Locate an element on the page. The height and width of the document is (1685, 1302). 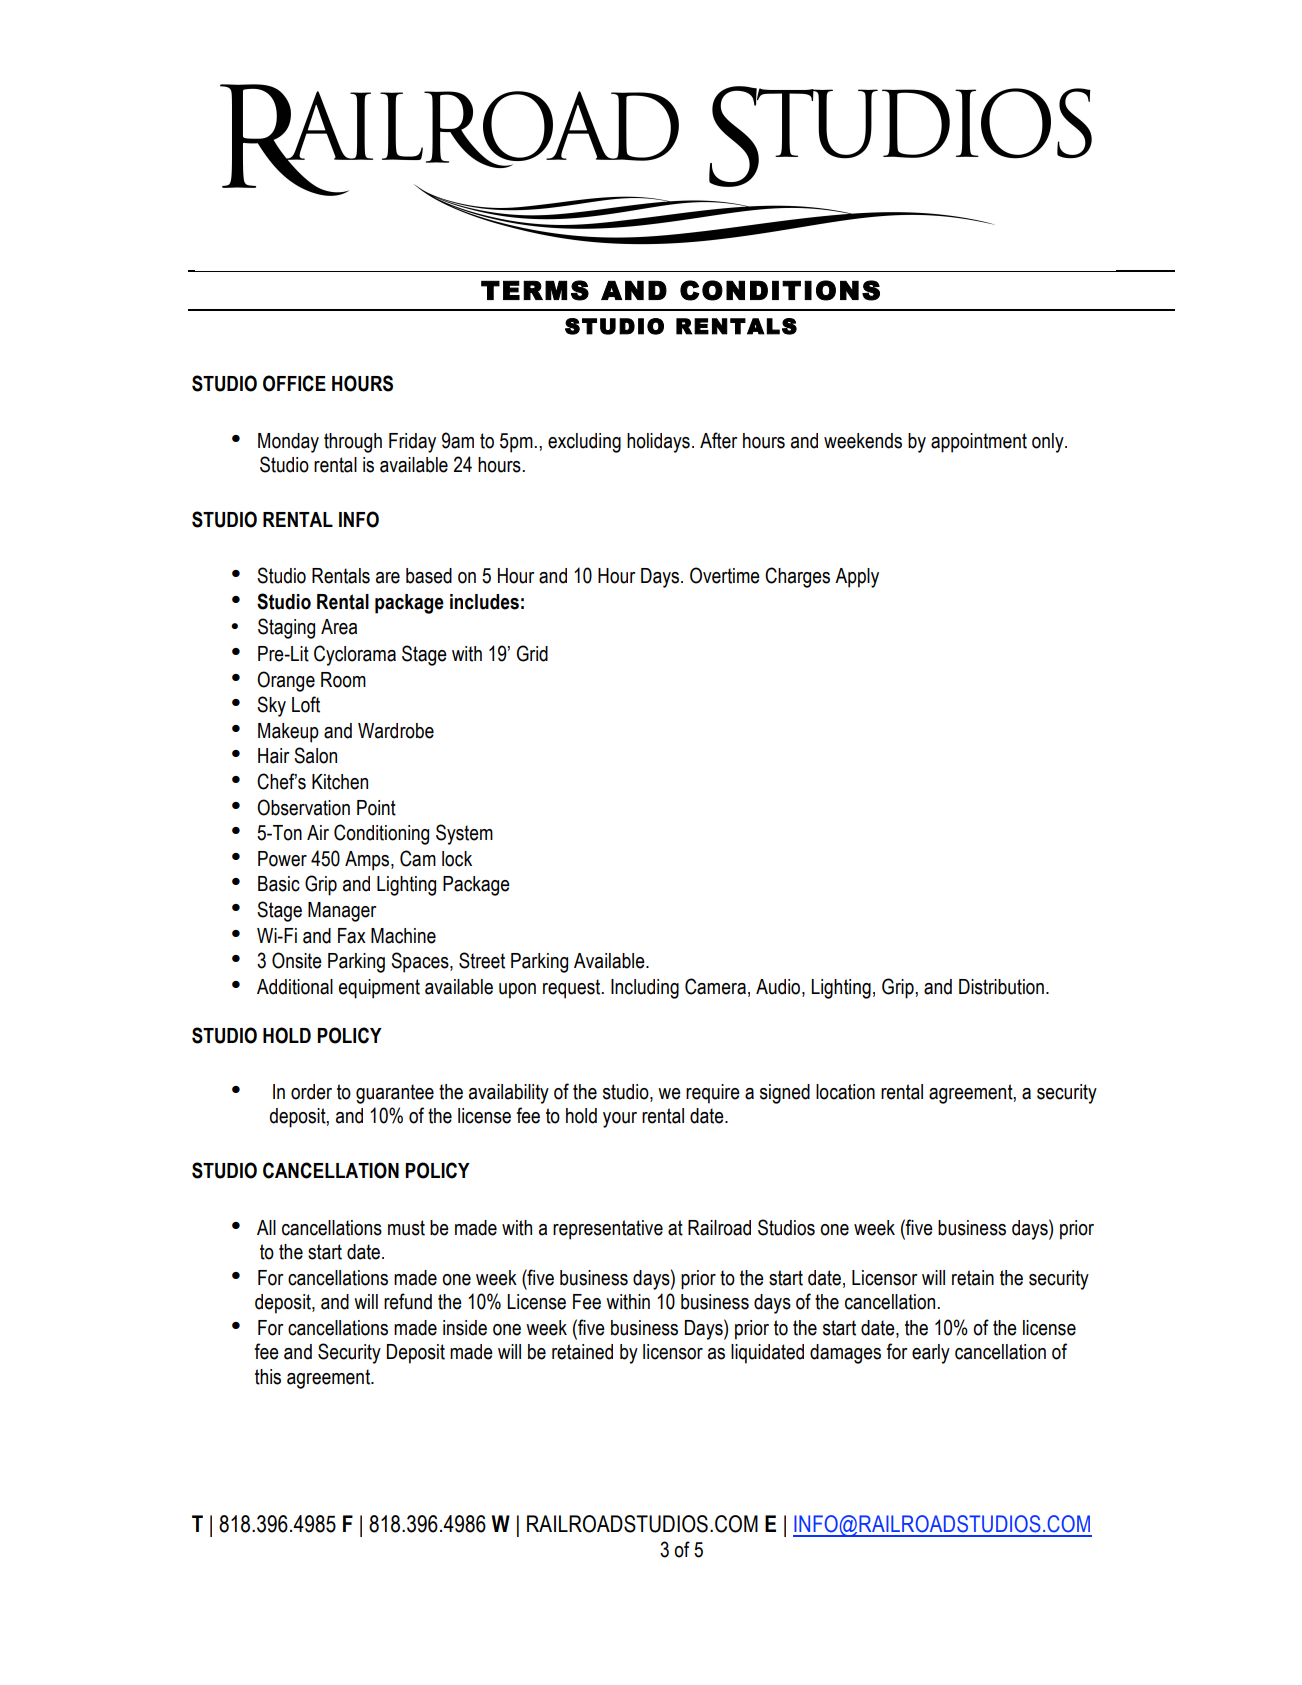
only is located at coordinates (1049, 443).
